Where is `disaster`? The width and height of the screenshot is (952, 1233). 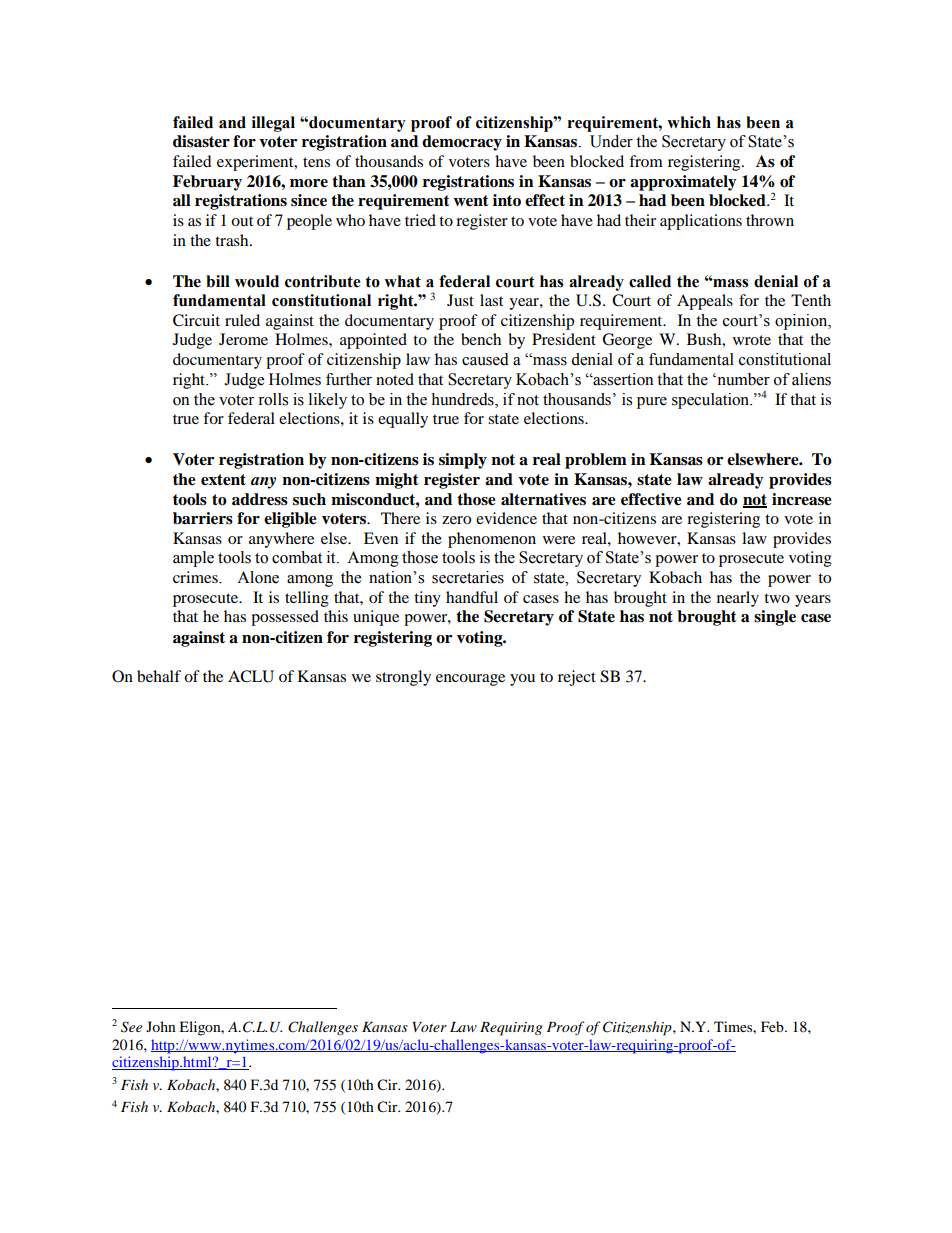 disaster is located at coordinates (201, 141).
